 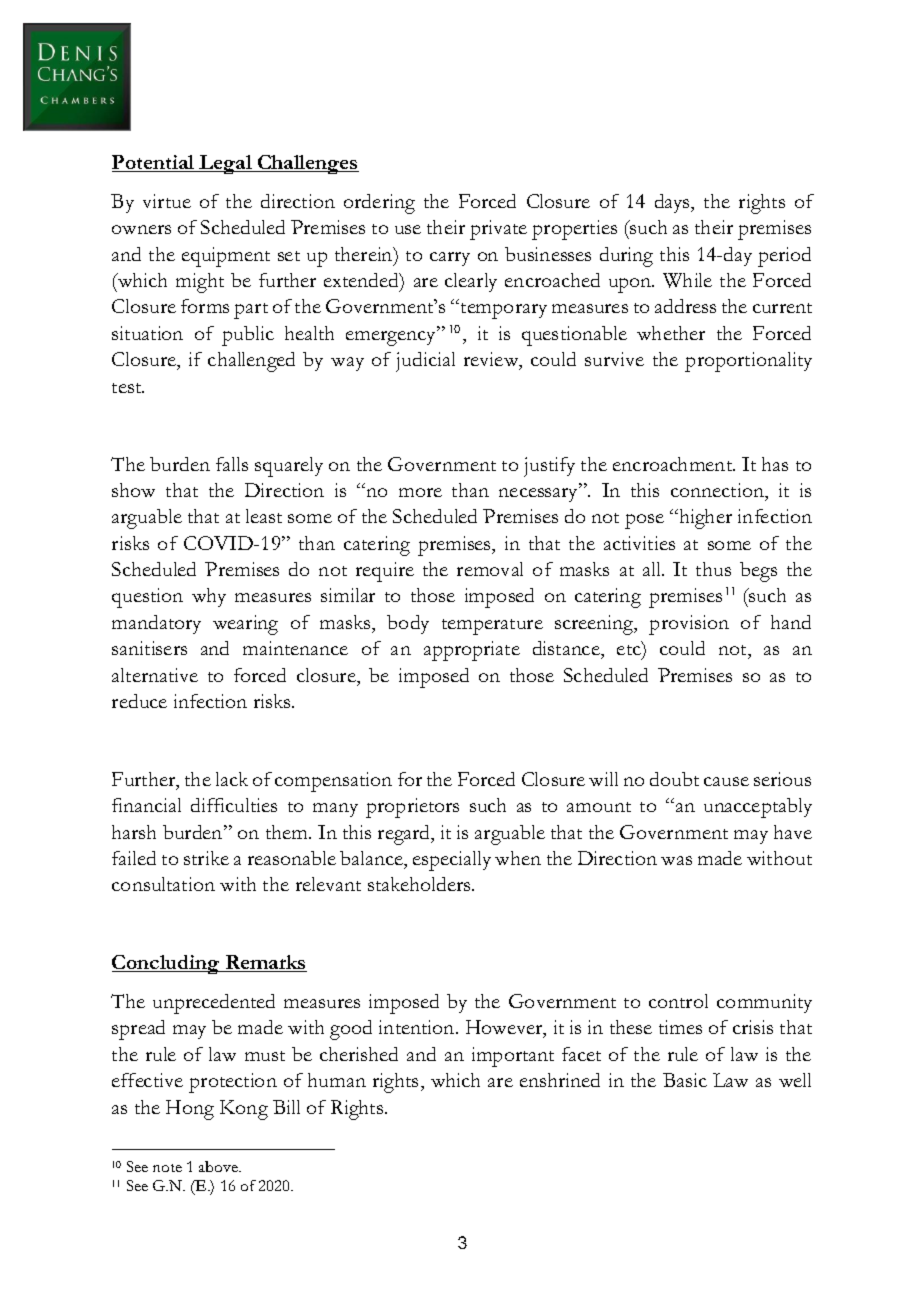 What do you see at coordinates (673, 203) in the screenshot?
I see `days` at bounding box center [673, 203].
